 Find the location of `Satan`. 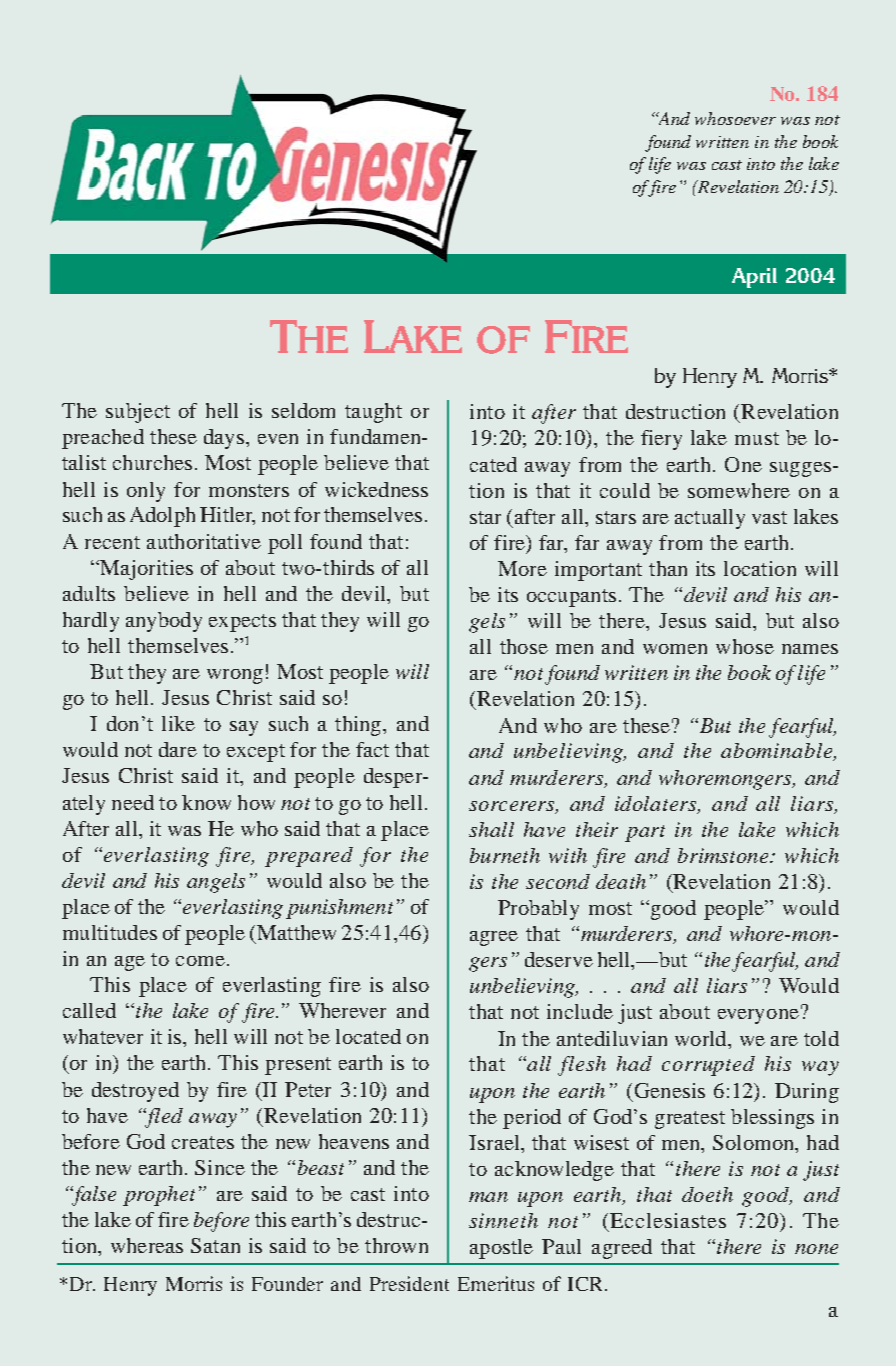

Satan is located at coordinates (215, 1245).
